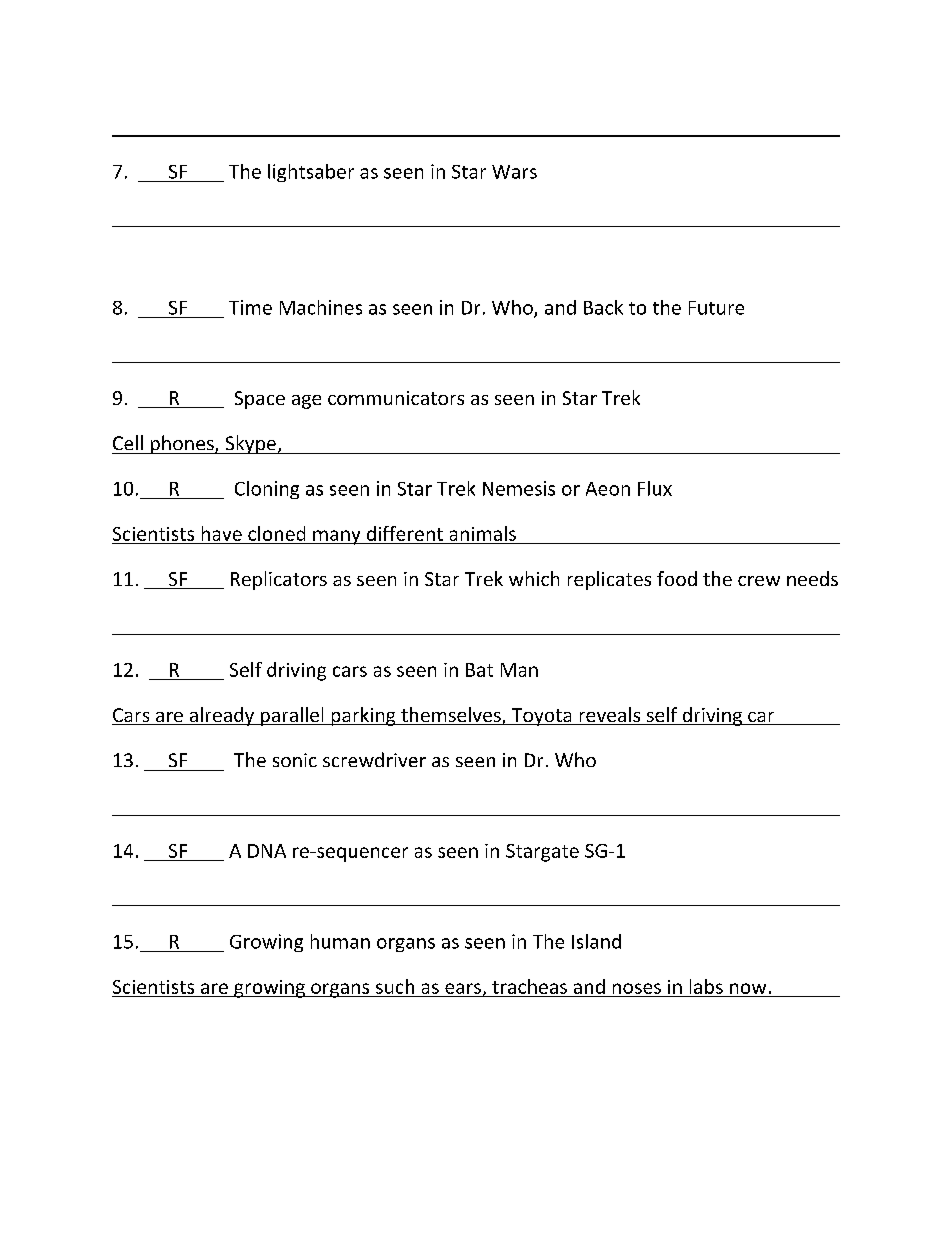 This screenshot has width=952, height=1233. I want to click on Future, so click(716, 308).
